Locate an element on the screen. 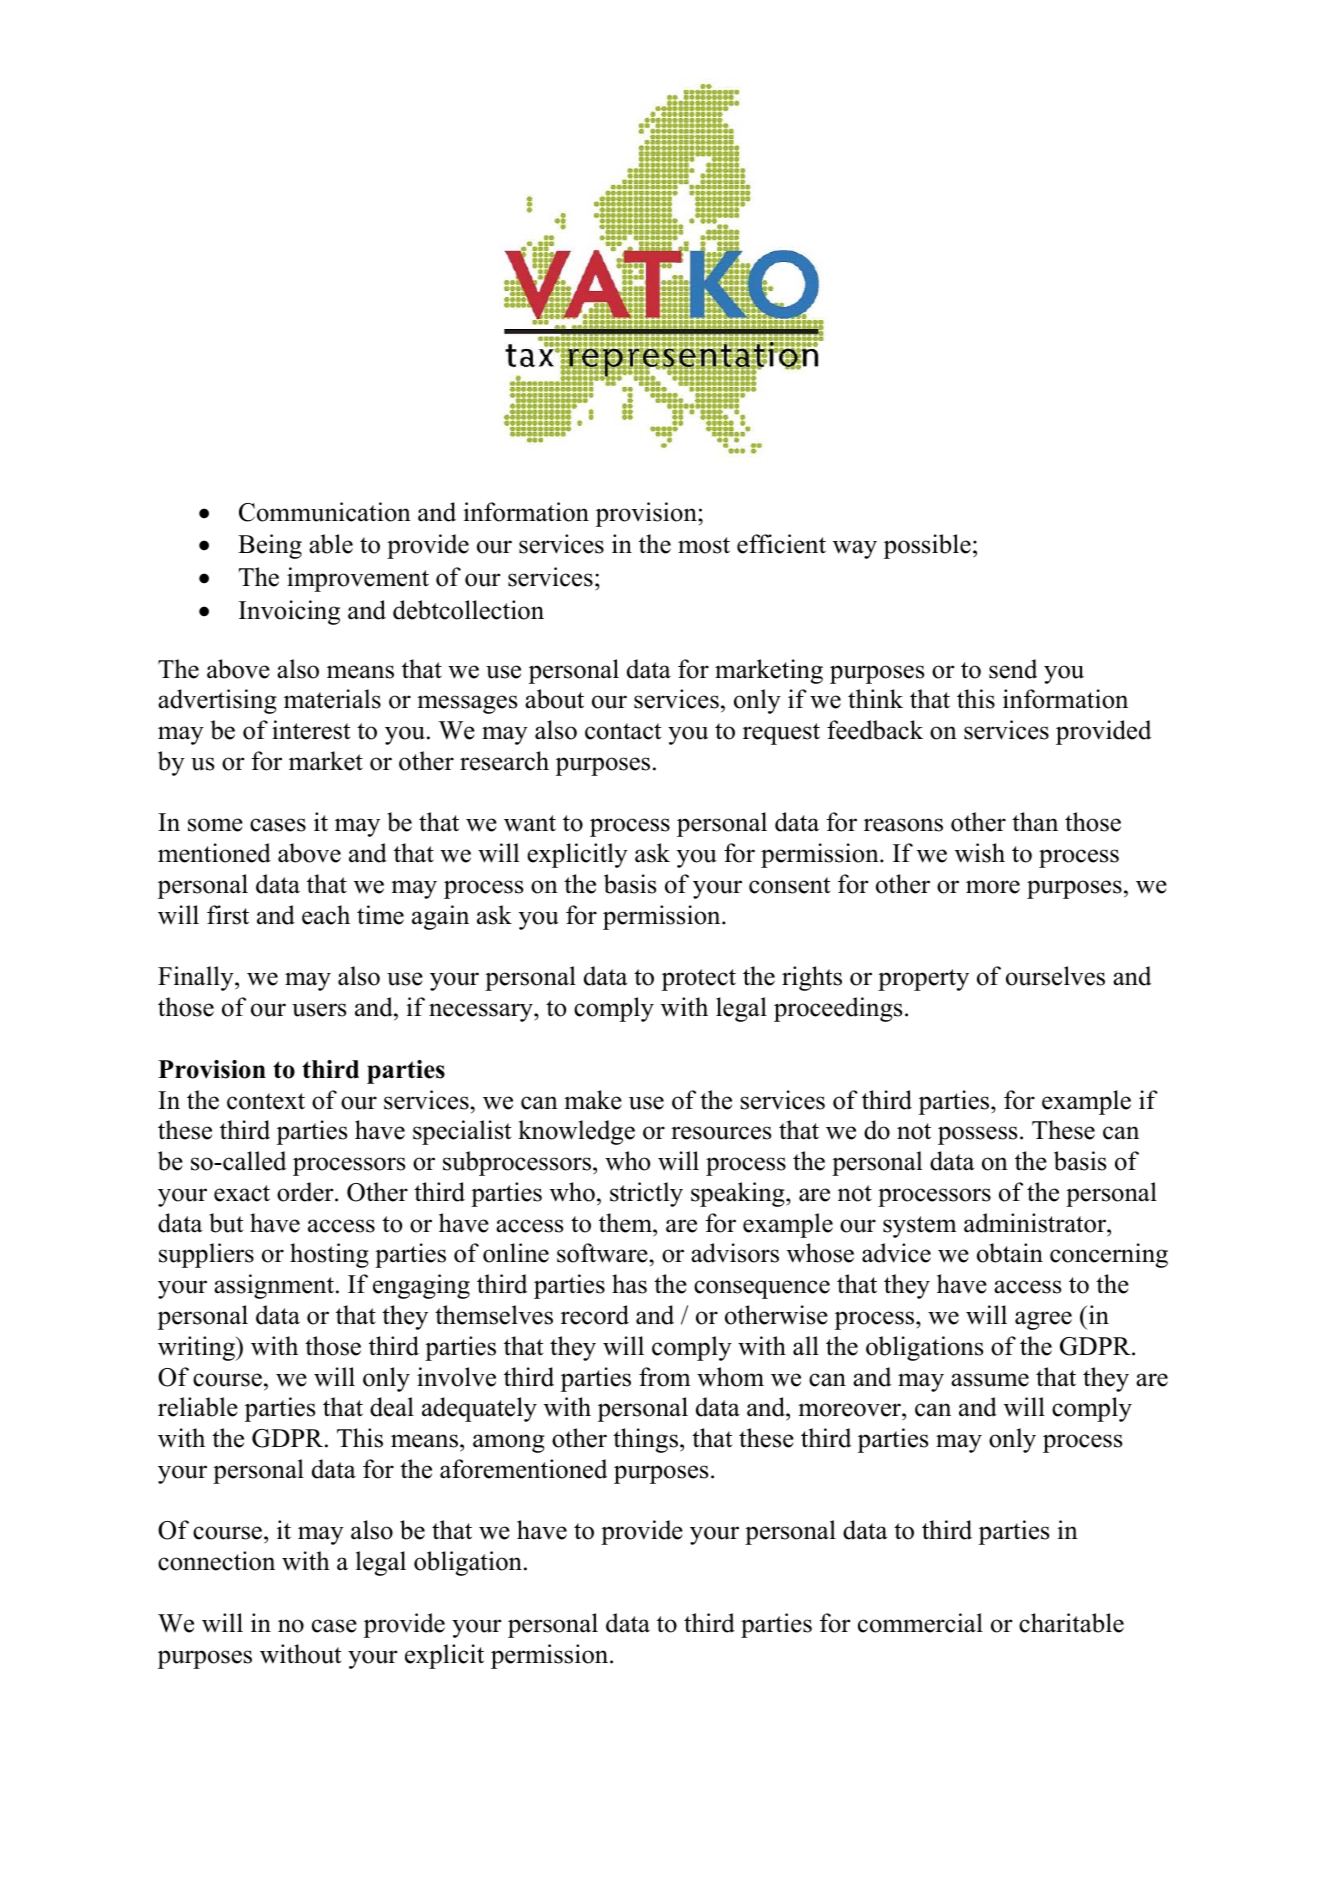  users is located at coordinates (319, 1010).
